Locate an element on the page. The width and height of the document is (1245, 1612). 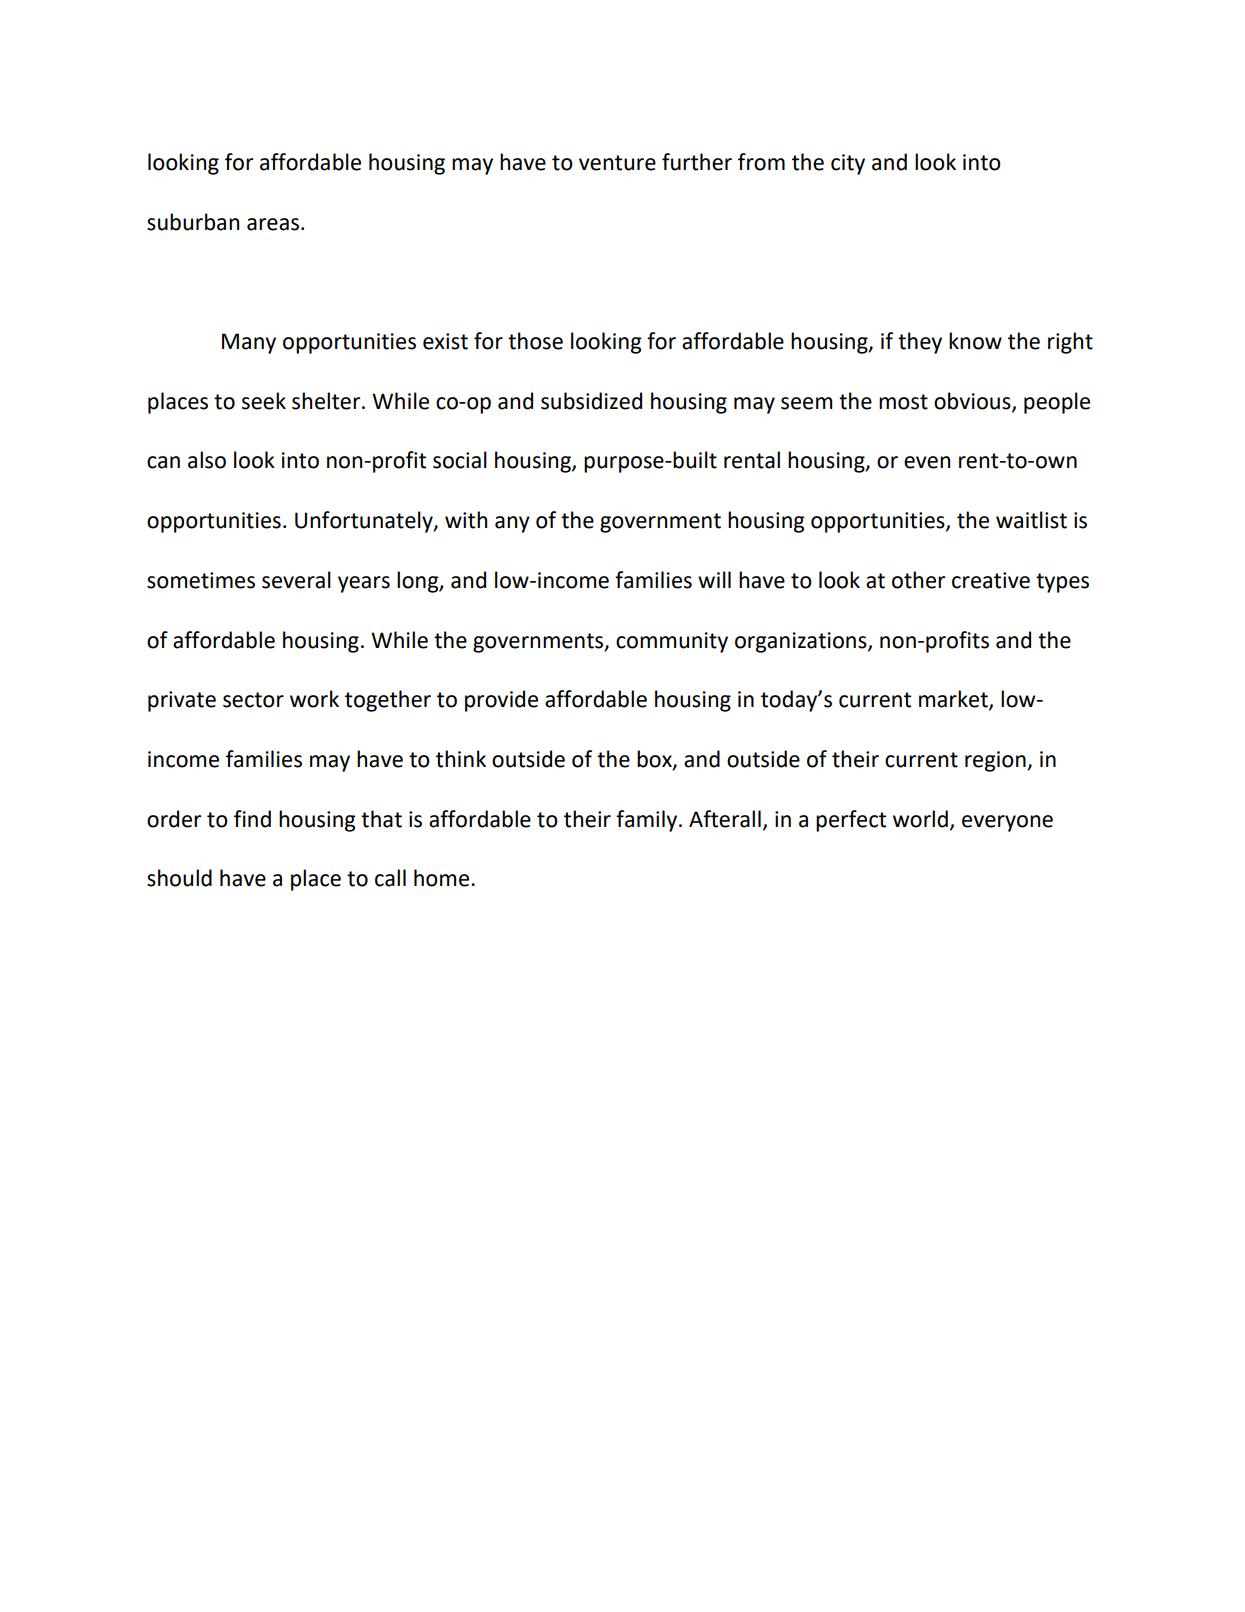
several is located at coordinates (296, 580).
